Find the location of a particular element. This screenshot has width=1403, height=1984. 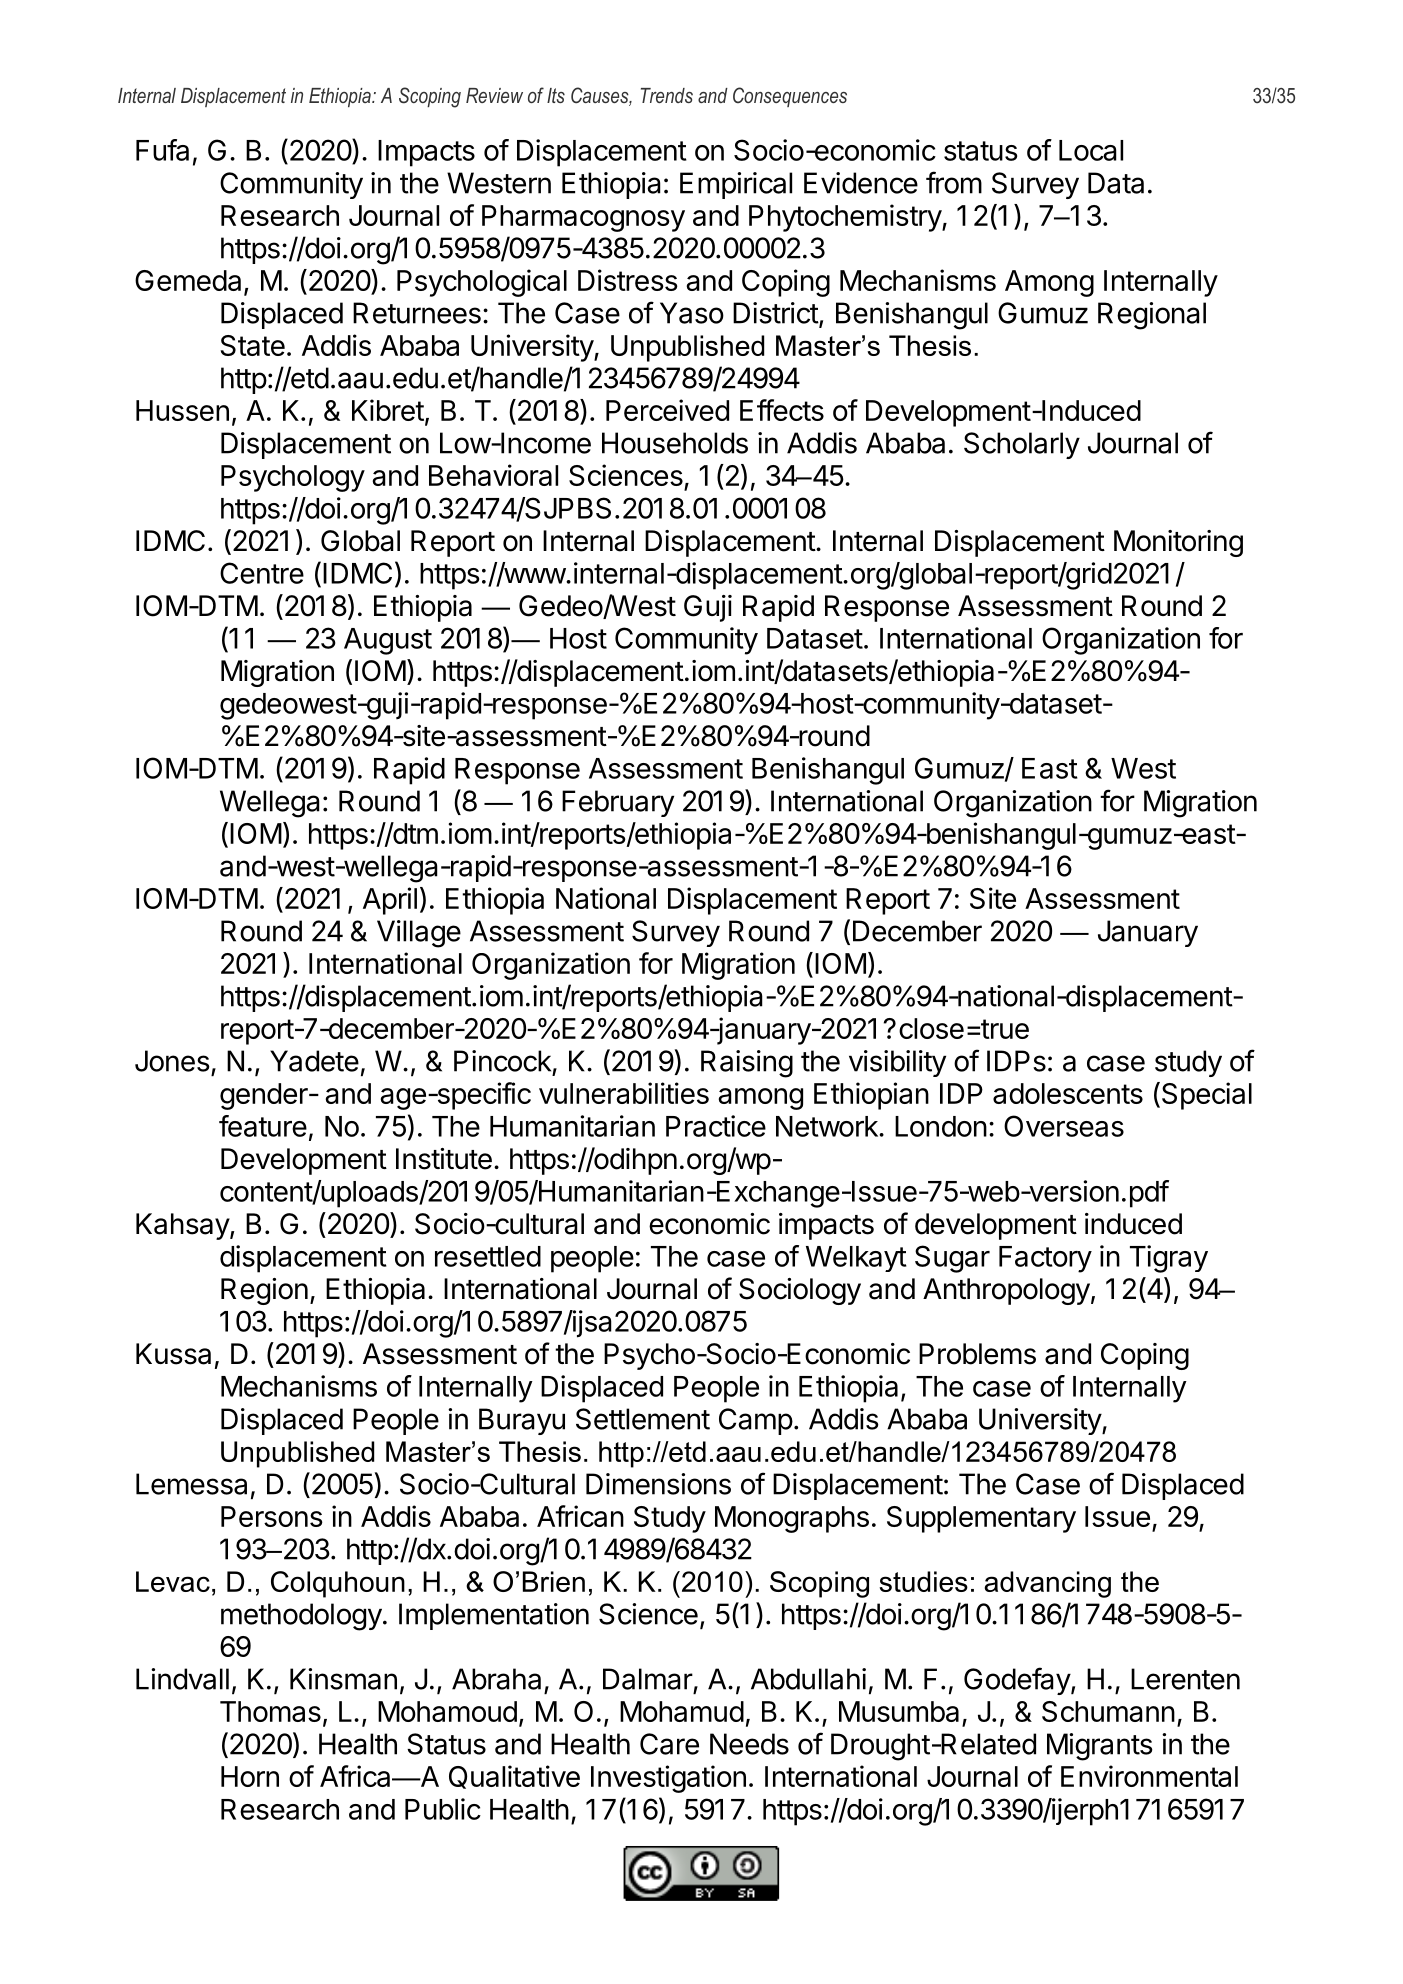

Village is located at coordinates (419, 934).
